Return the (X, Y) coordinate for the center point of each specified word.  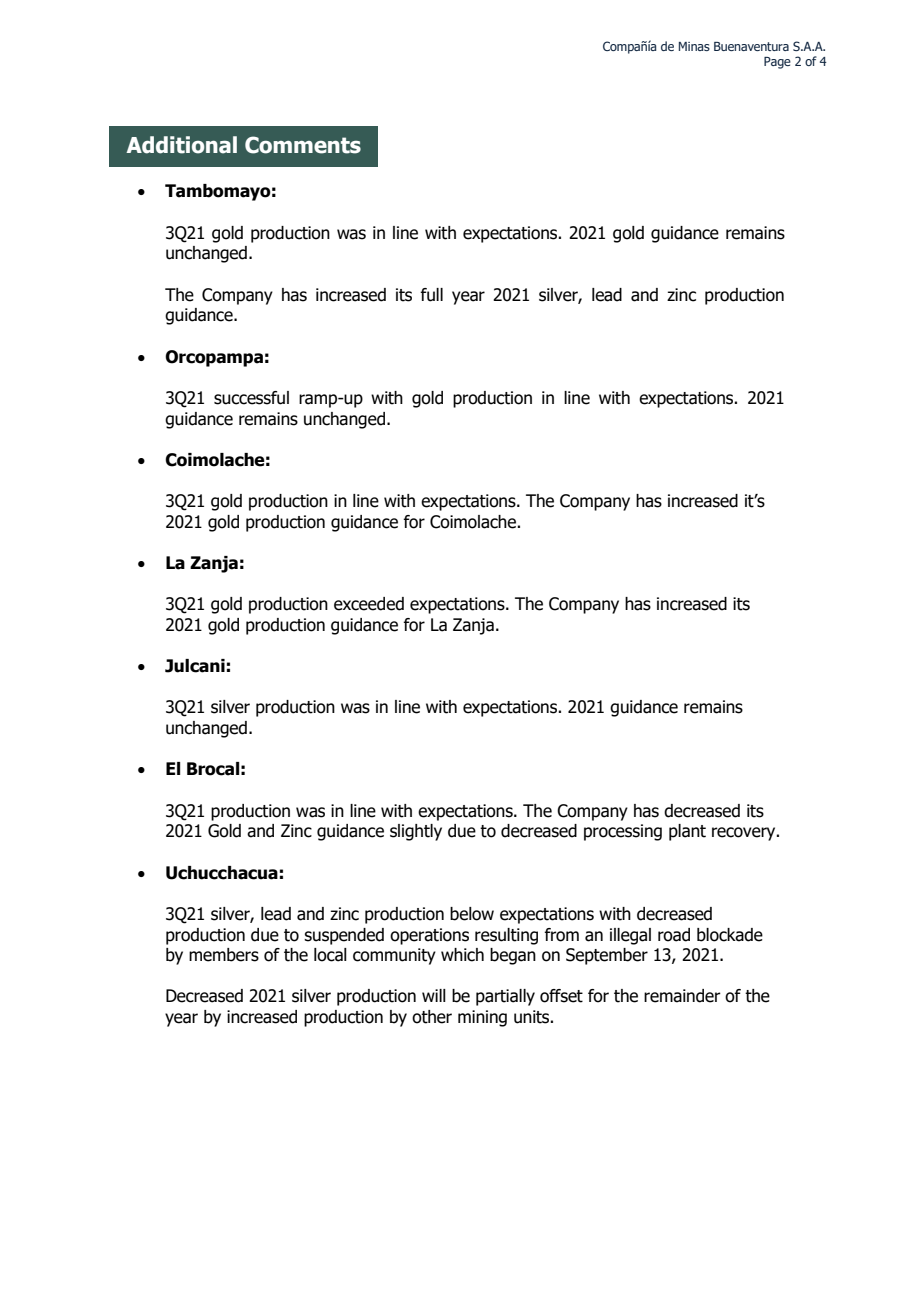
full (431, 295)
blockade (730, 935)
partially (505, 997)
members (224, 955)
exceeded (369, 604)
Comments (303, 145)
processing (623, 832)
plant (687, 832)
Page (777, 63)
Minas (694, 46)
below (472, 914)
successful (251, 398)
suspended (344, 936)
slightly (416, 832)
